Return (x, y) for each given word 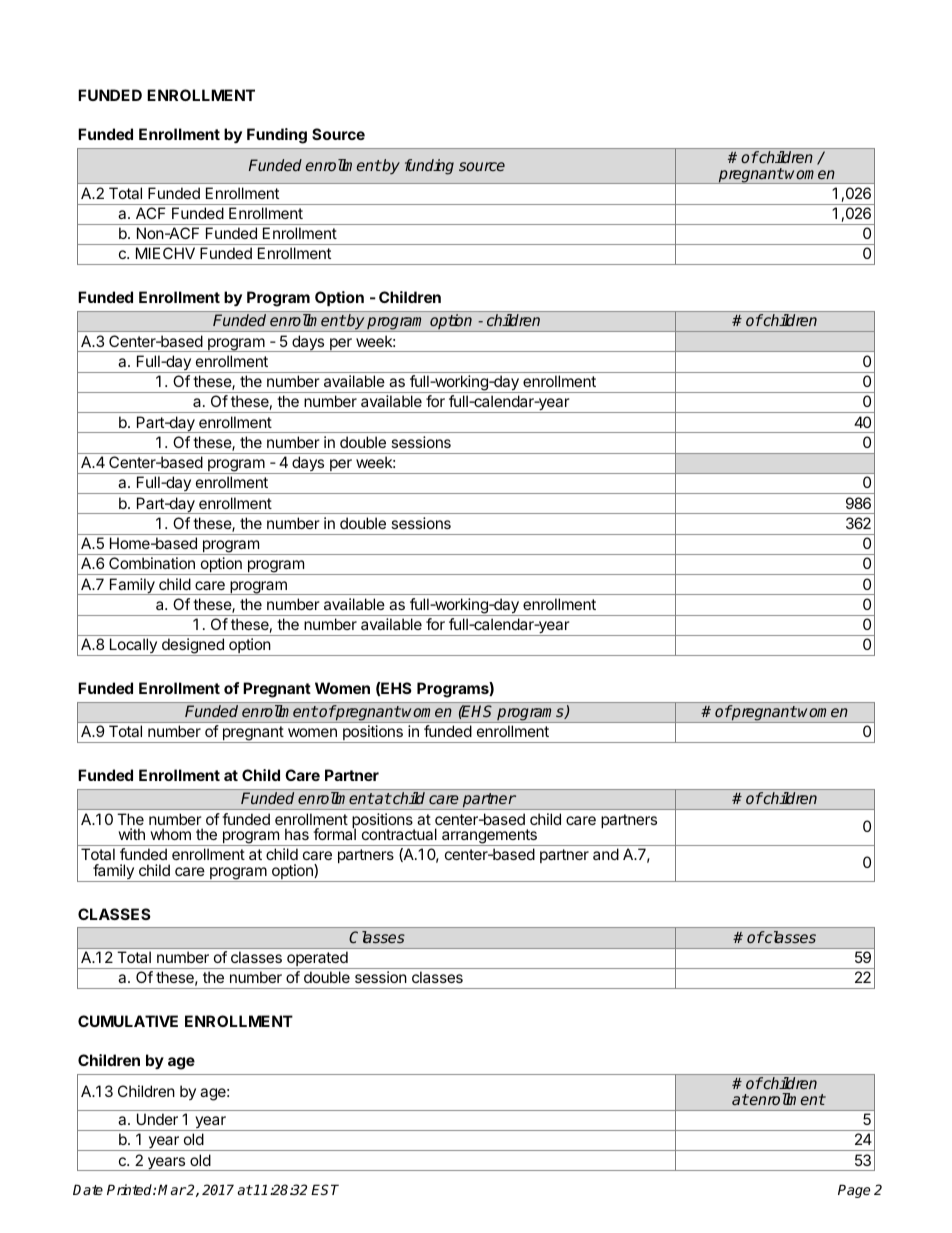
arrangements (489, 837)
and (606, 854)
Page (854, 1191)
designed (192, 647)
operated (317, 960)
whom (170, 834)
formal (334, 833)
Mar (172, 1189)
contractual (399, 834)
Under (157, 1119)
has (297, 834)
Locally (133, 647)
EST (325, 1189)
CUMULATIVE (128, 1021)
